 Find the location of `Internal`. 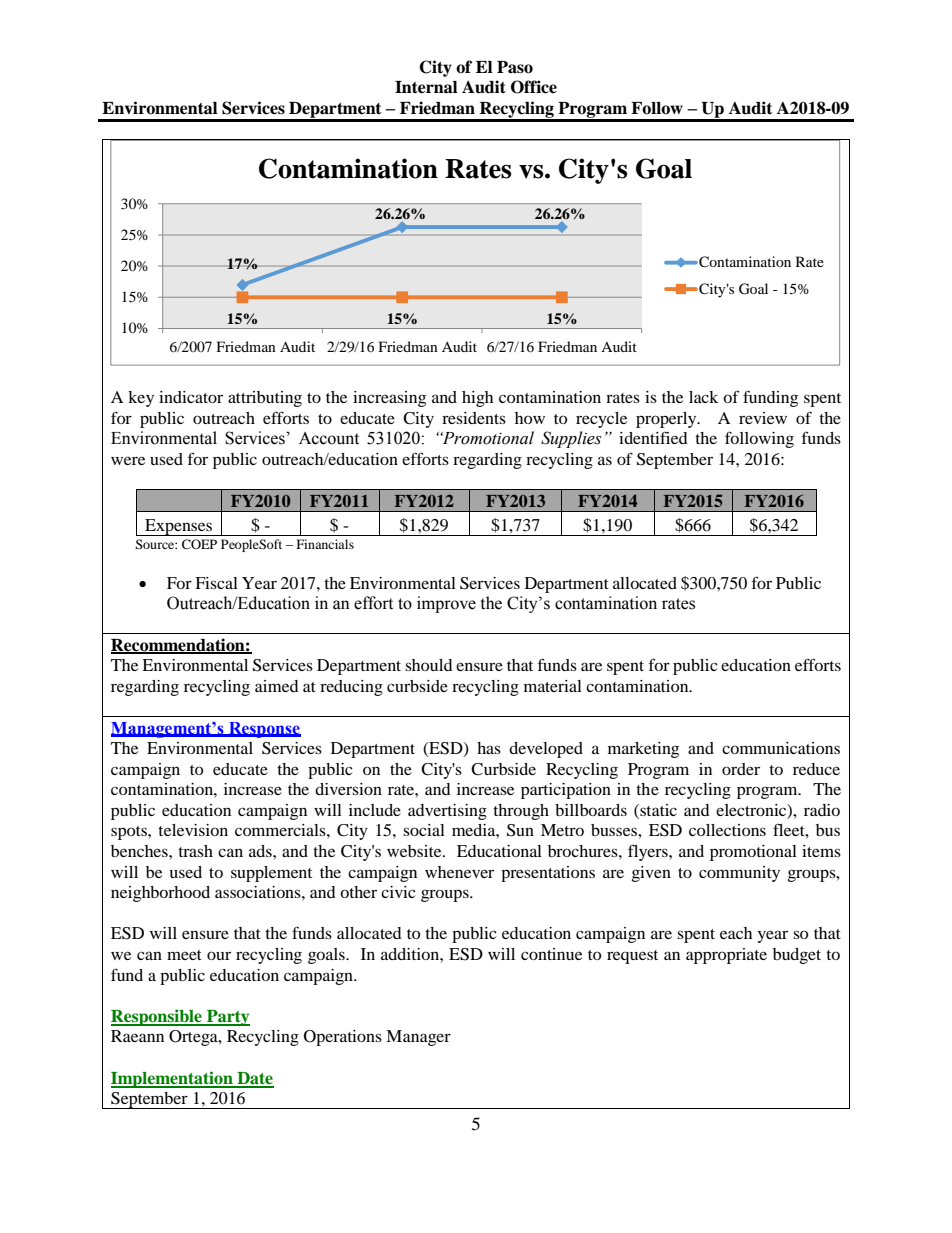

Internal is located at coordinates (426, 87).
